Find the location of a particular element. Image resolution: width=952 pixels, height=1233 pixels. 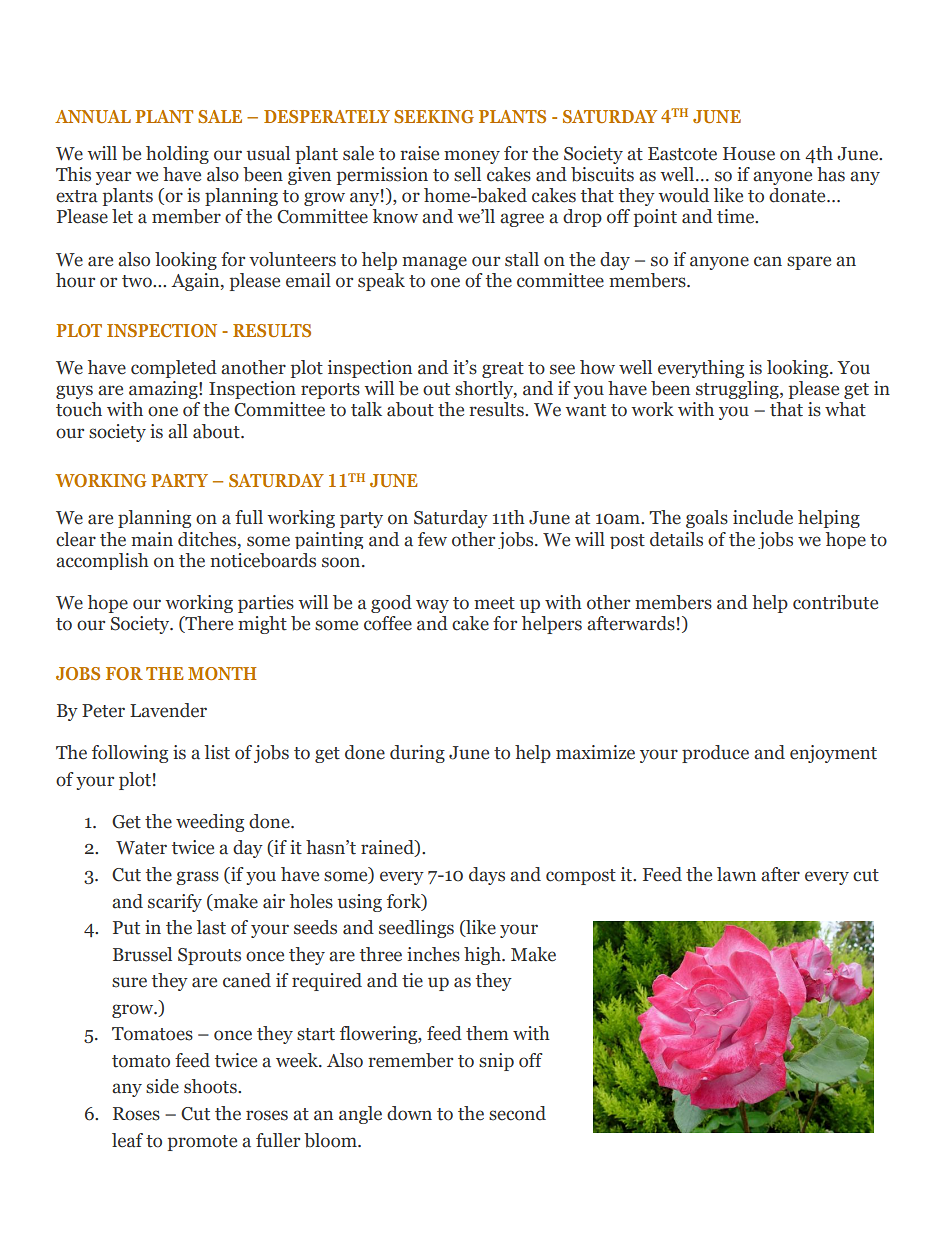

contribute is located at coordinates (835, 602).
